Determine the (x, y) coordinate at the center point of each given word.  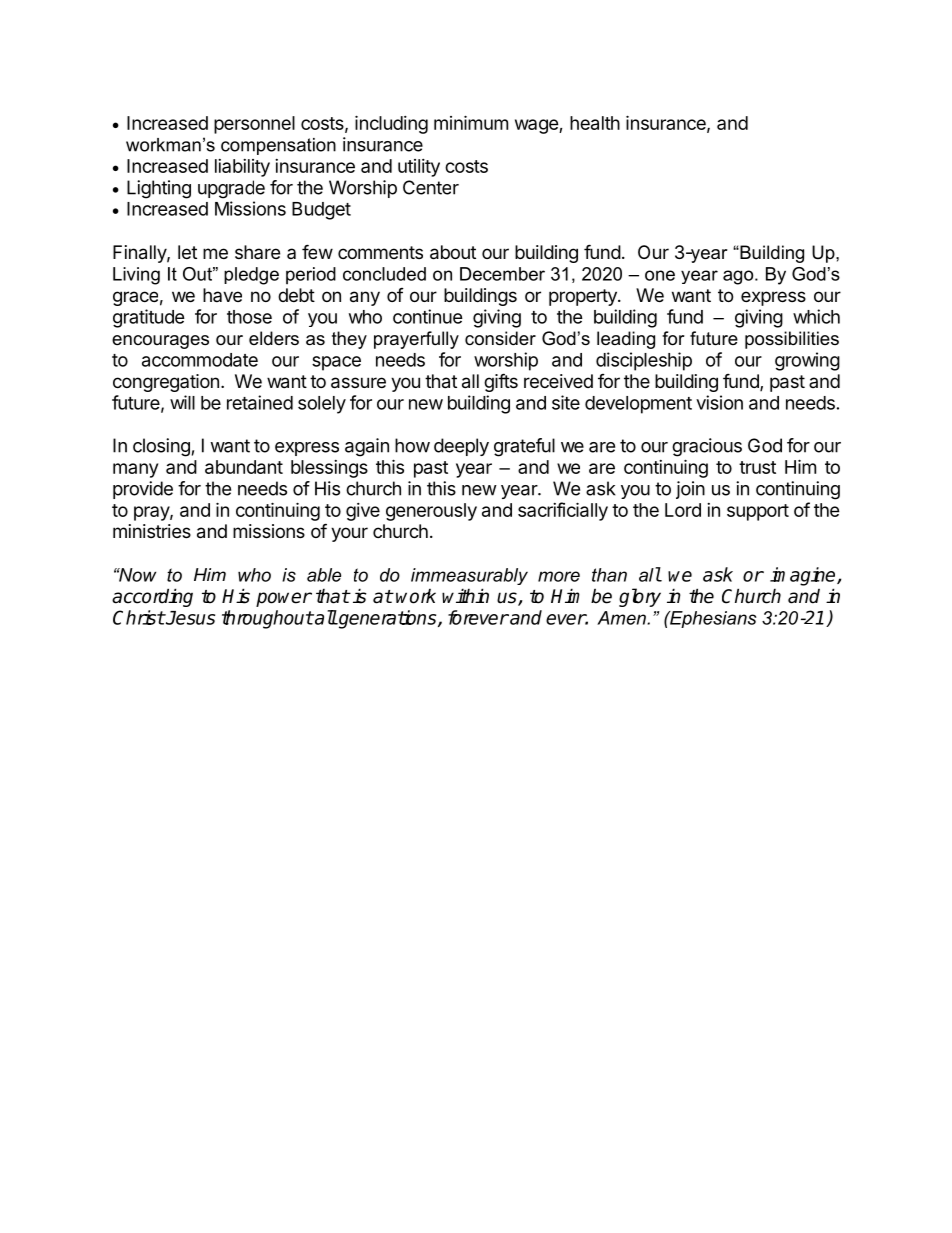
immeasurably (469, 576)
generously (431, 512)
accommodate (200, 360)
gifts (501, 382)
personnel (254, 125)
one (660, 275)
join (690, 490)
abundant (244, 467)
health (595, 123)
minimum (471, 122)
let (187, 252)
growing (807, 361)
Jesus (189, 618)
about (453, 252)
